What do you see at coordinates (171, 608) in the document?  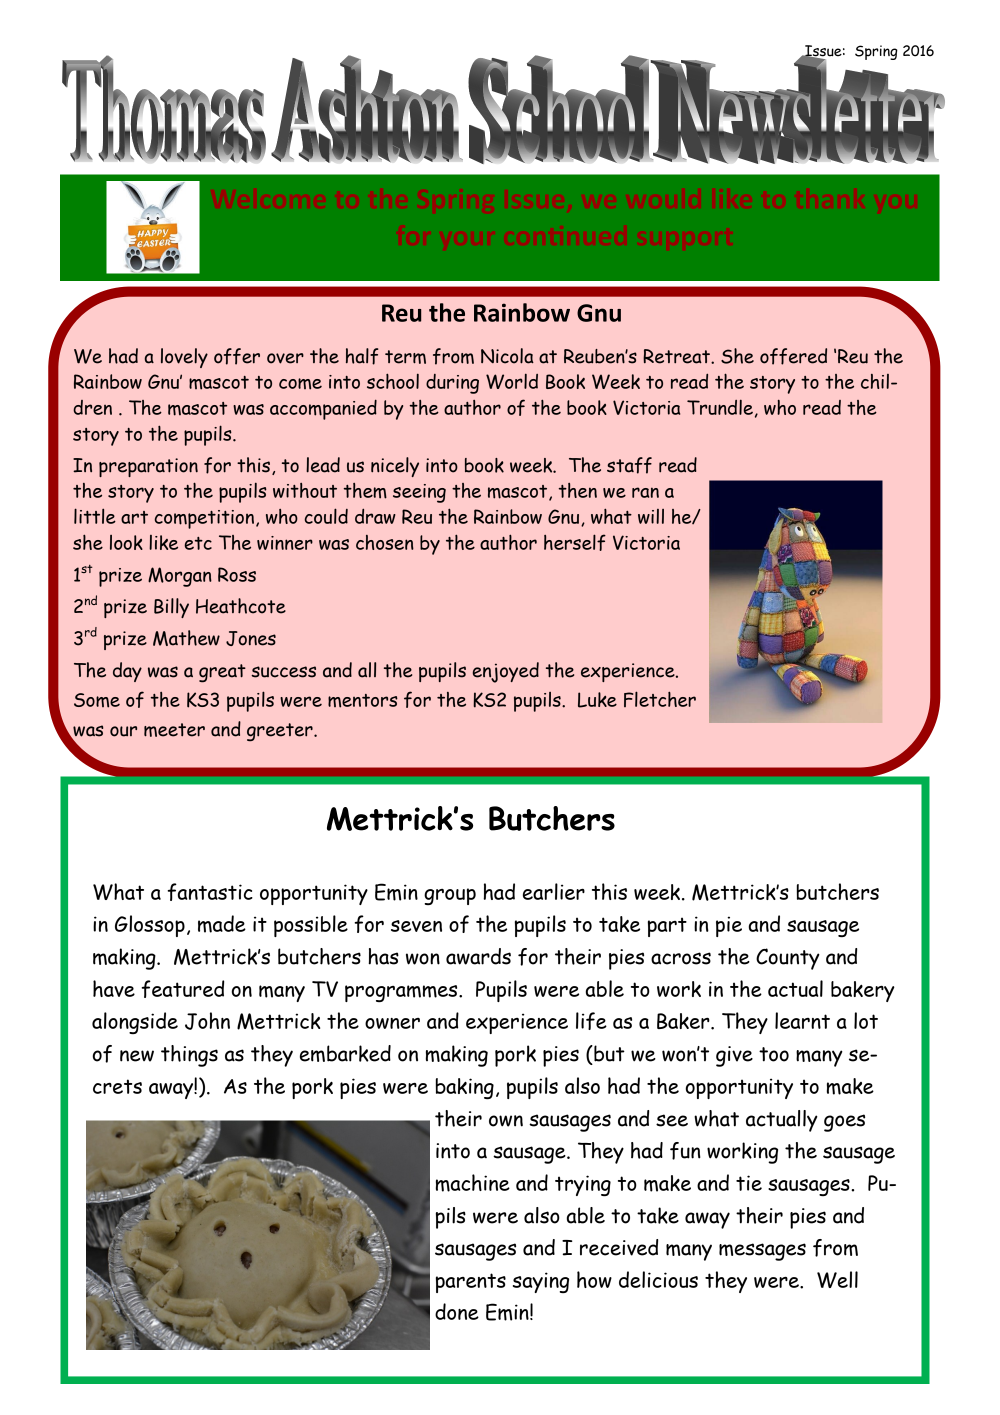 I see `Billy` at bounding box center [171, 608].
